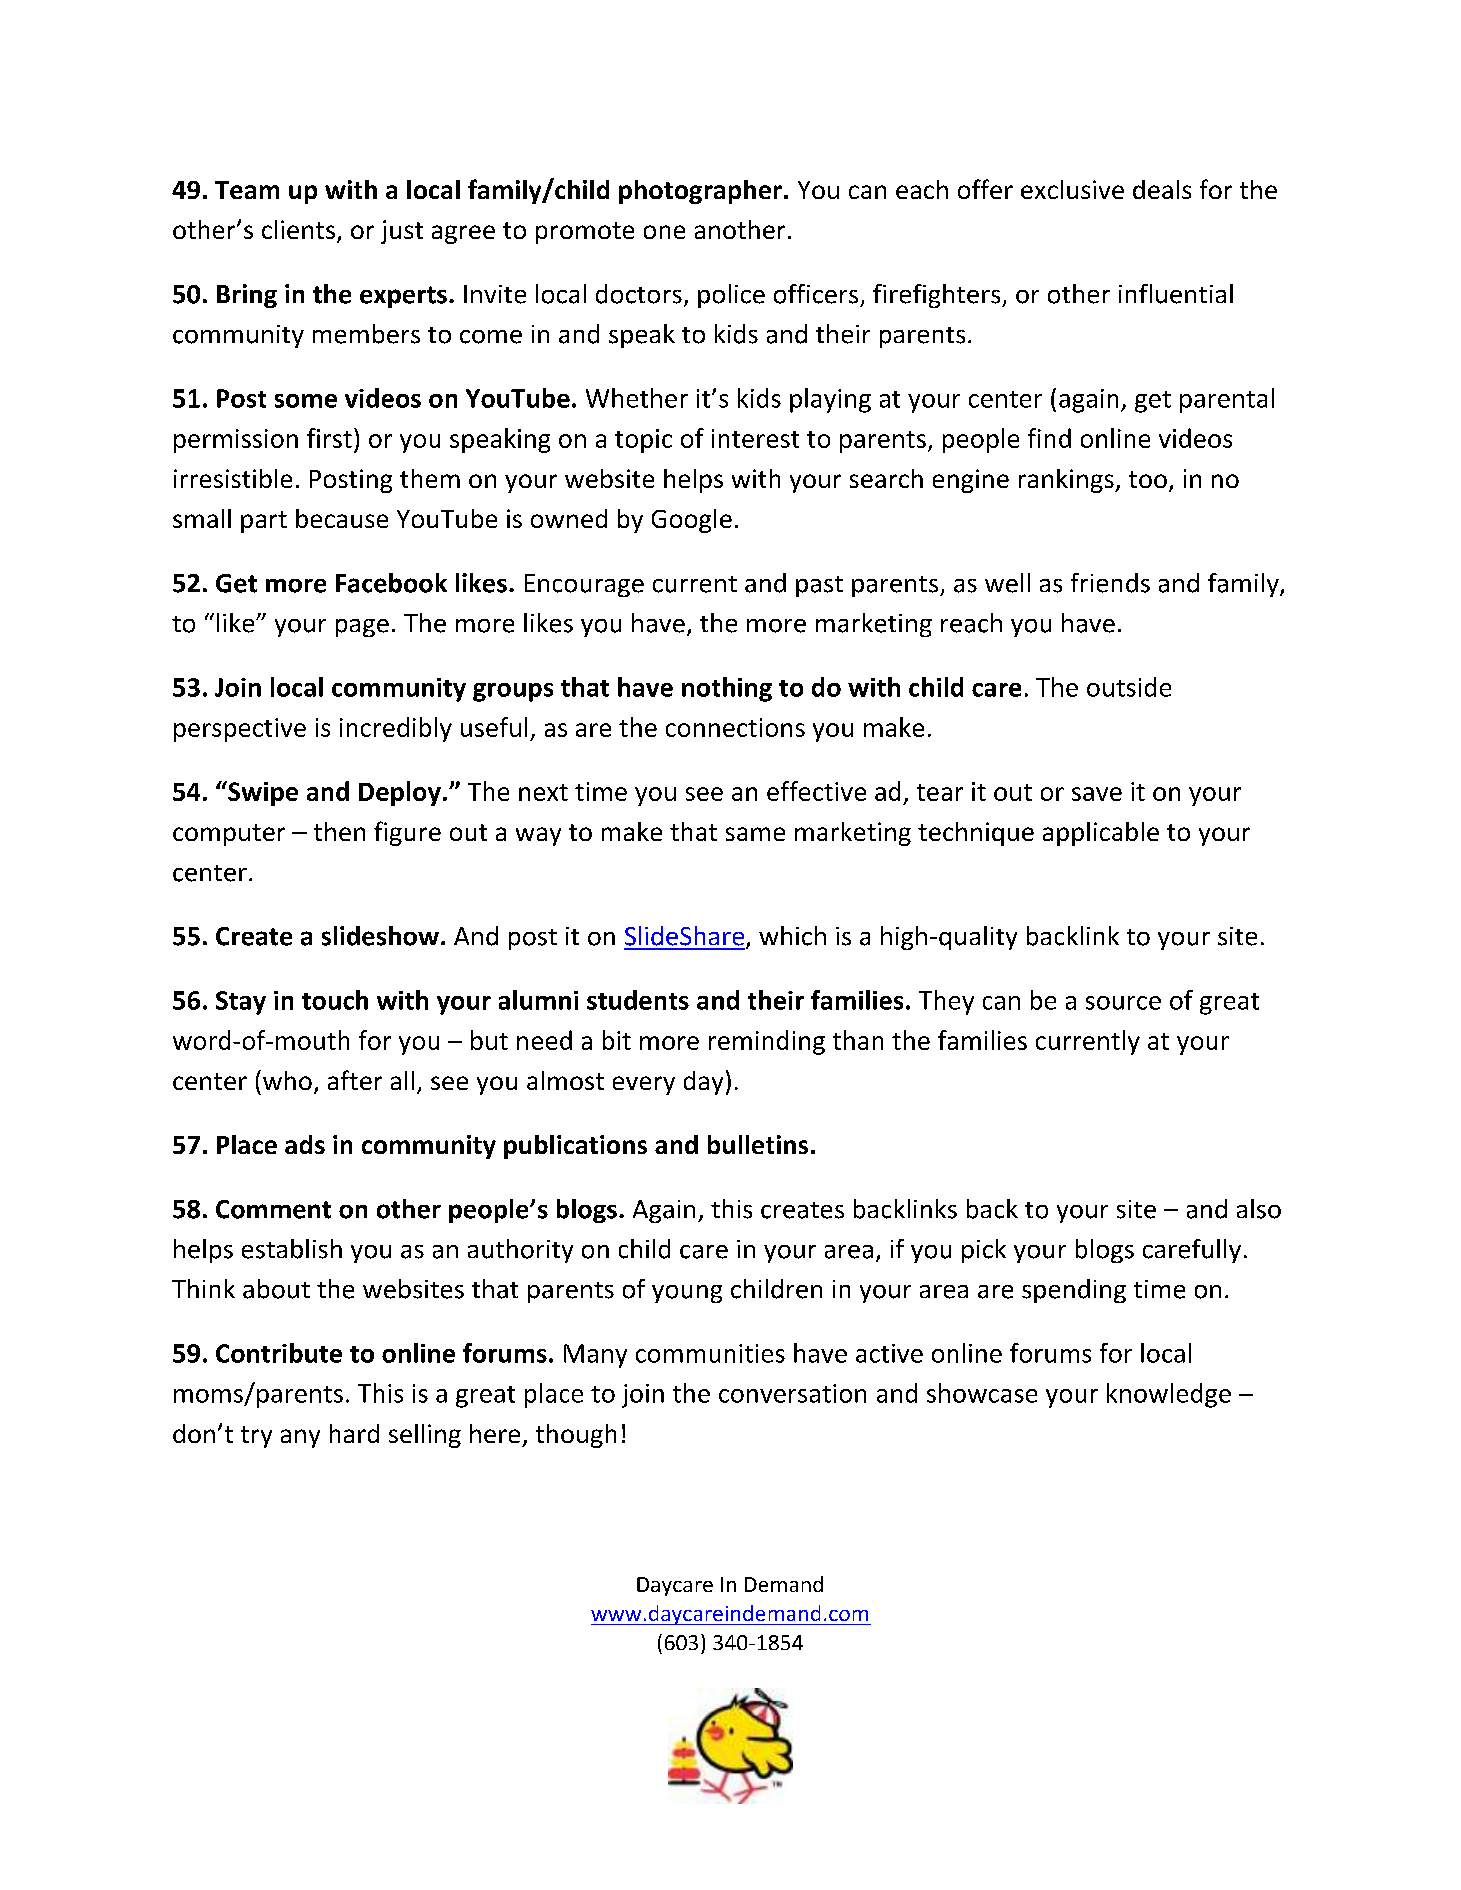 This screenshot has height=1890, width=1461. What do you see at coordinates (700, 192) in the screenshot?
I see `photographer` at bounding box center [700, 192].
